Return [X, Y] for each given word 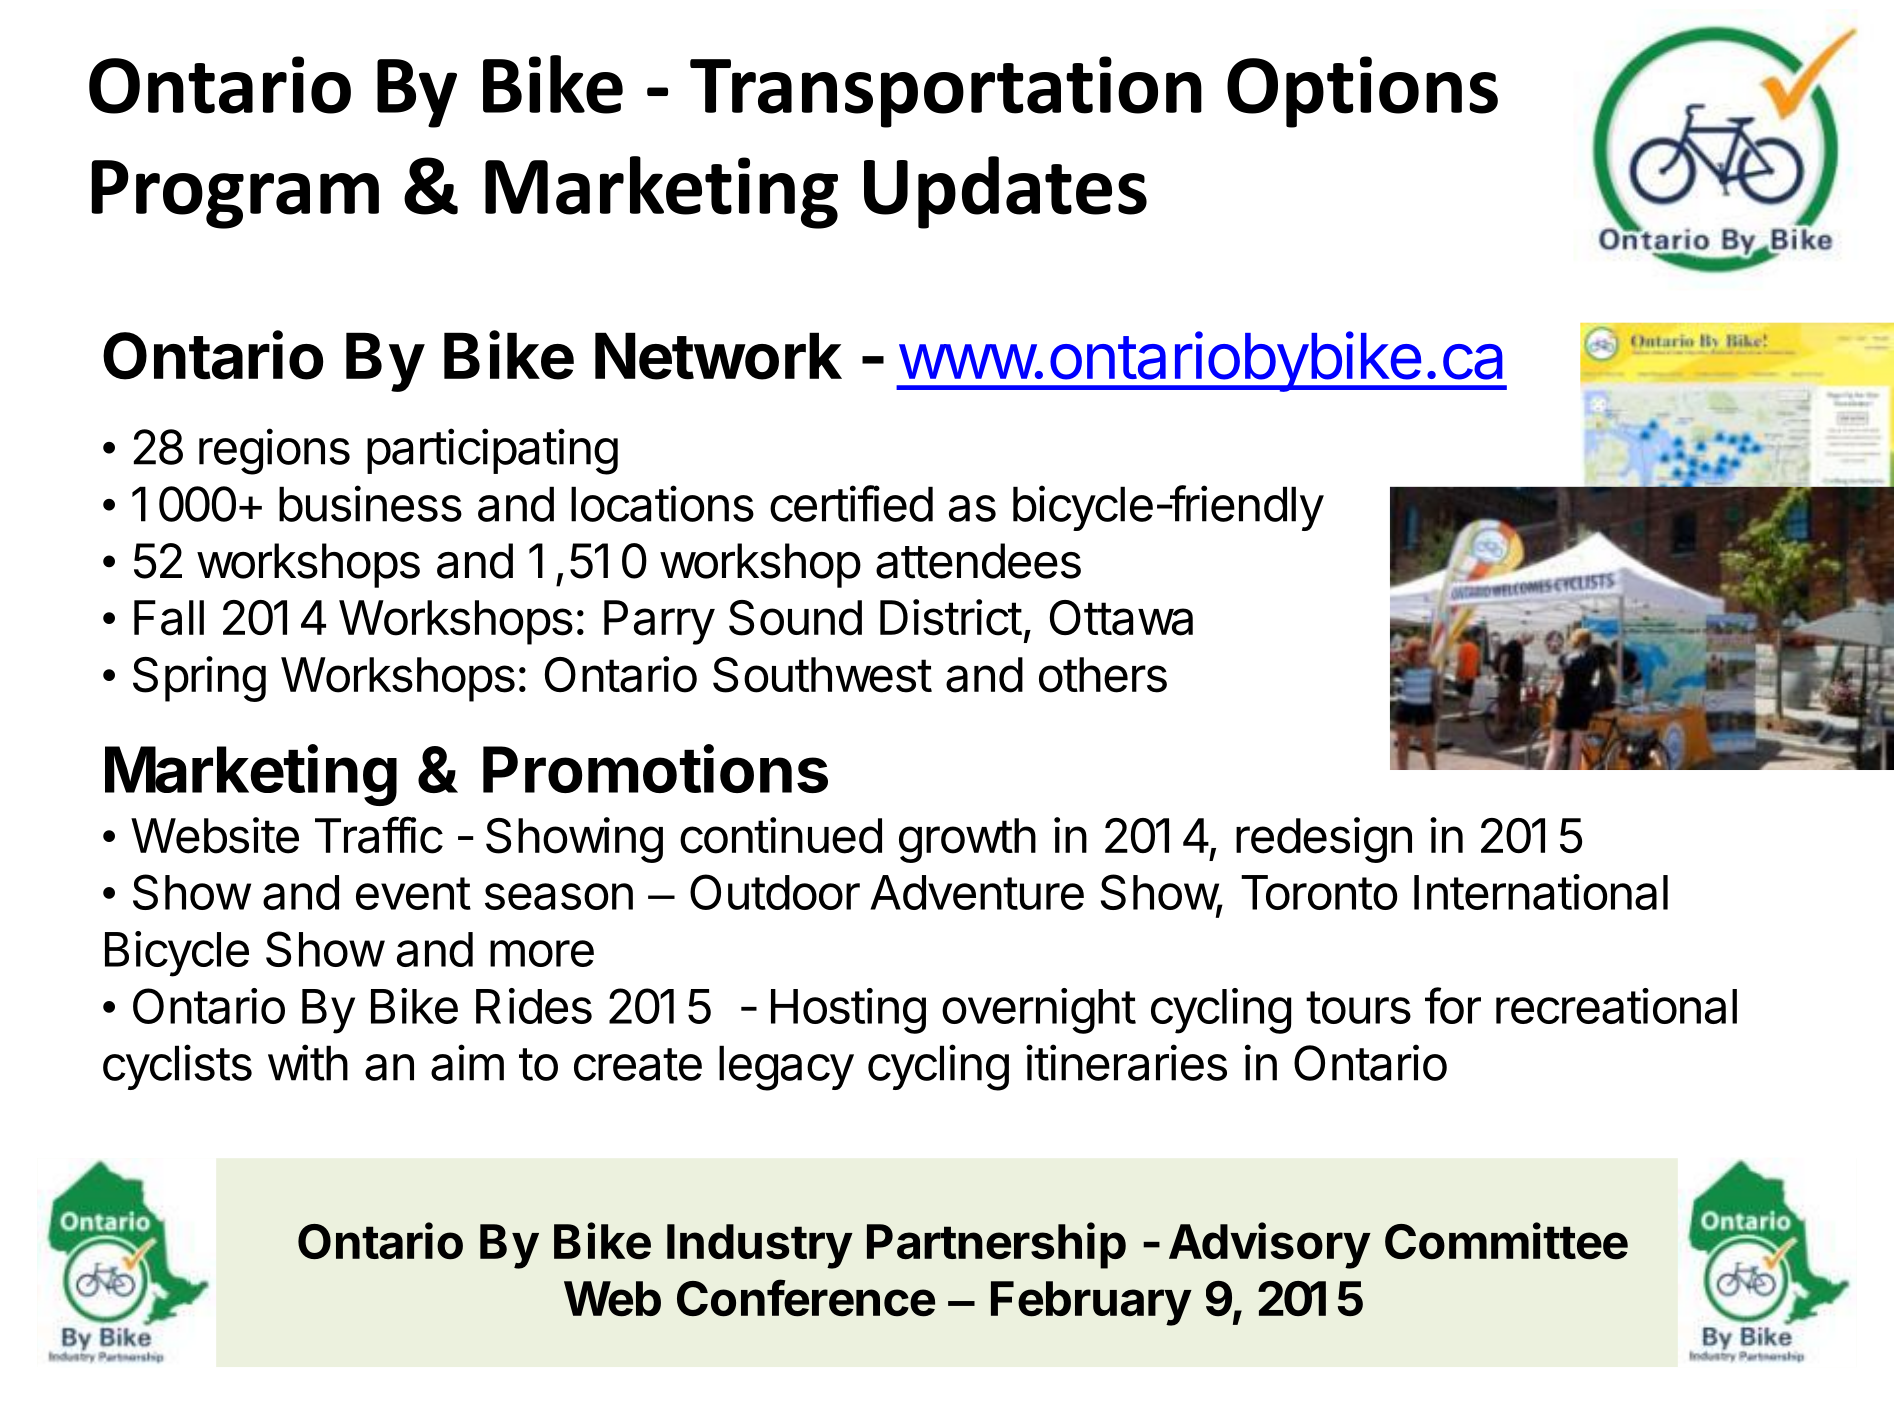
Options [1362, 92]
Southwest [822, 675]
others [1103, 675]
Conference [806, 1298]
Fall [169, 618]
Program [235, 194]
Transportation [946, 92]
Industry [760, 1246]
